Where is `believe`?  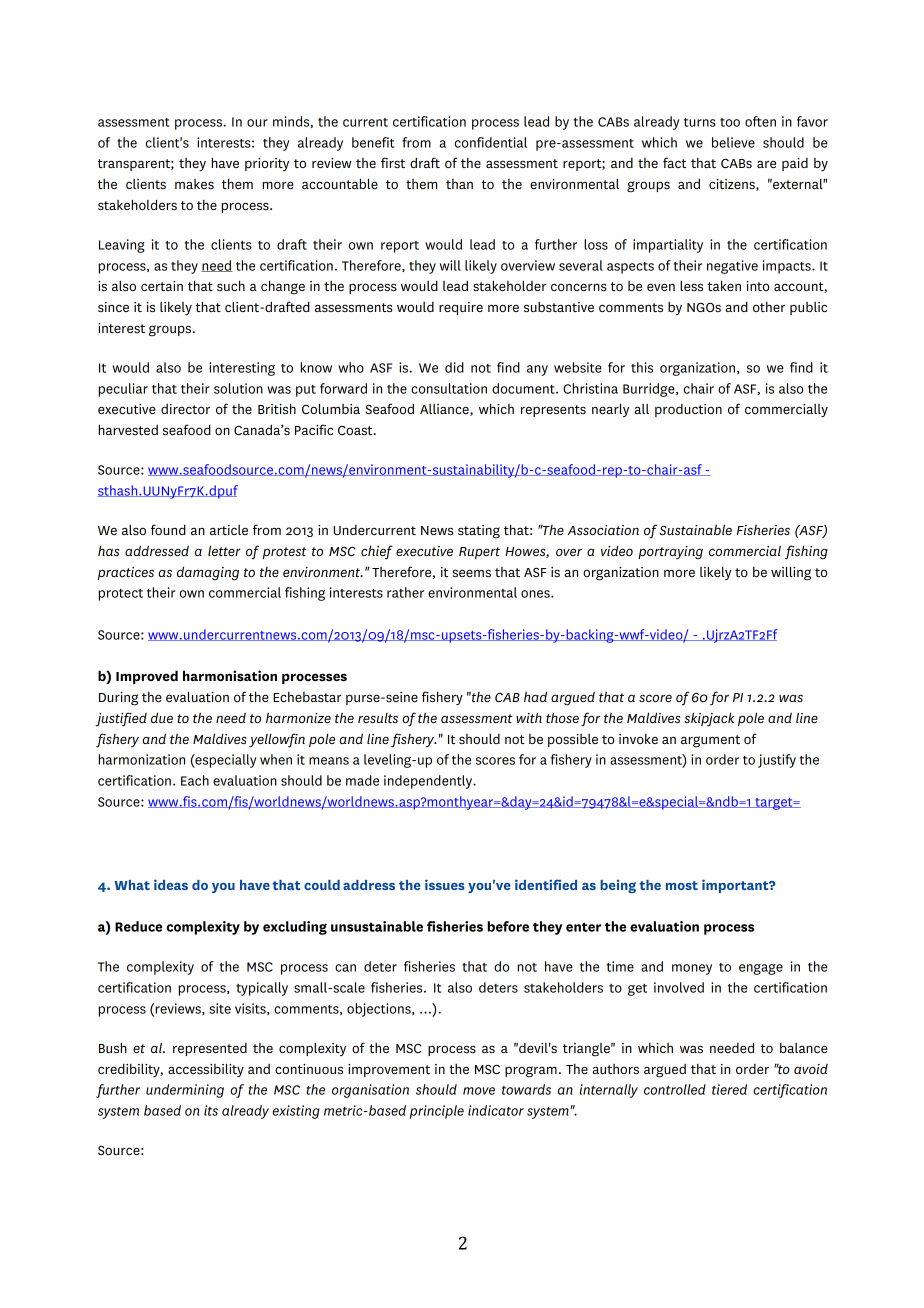 believe is located at coordinates (733, 142).
